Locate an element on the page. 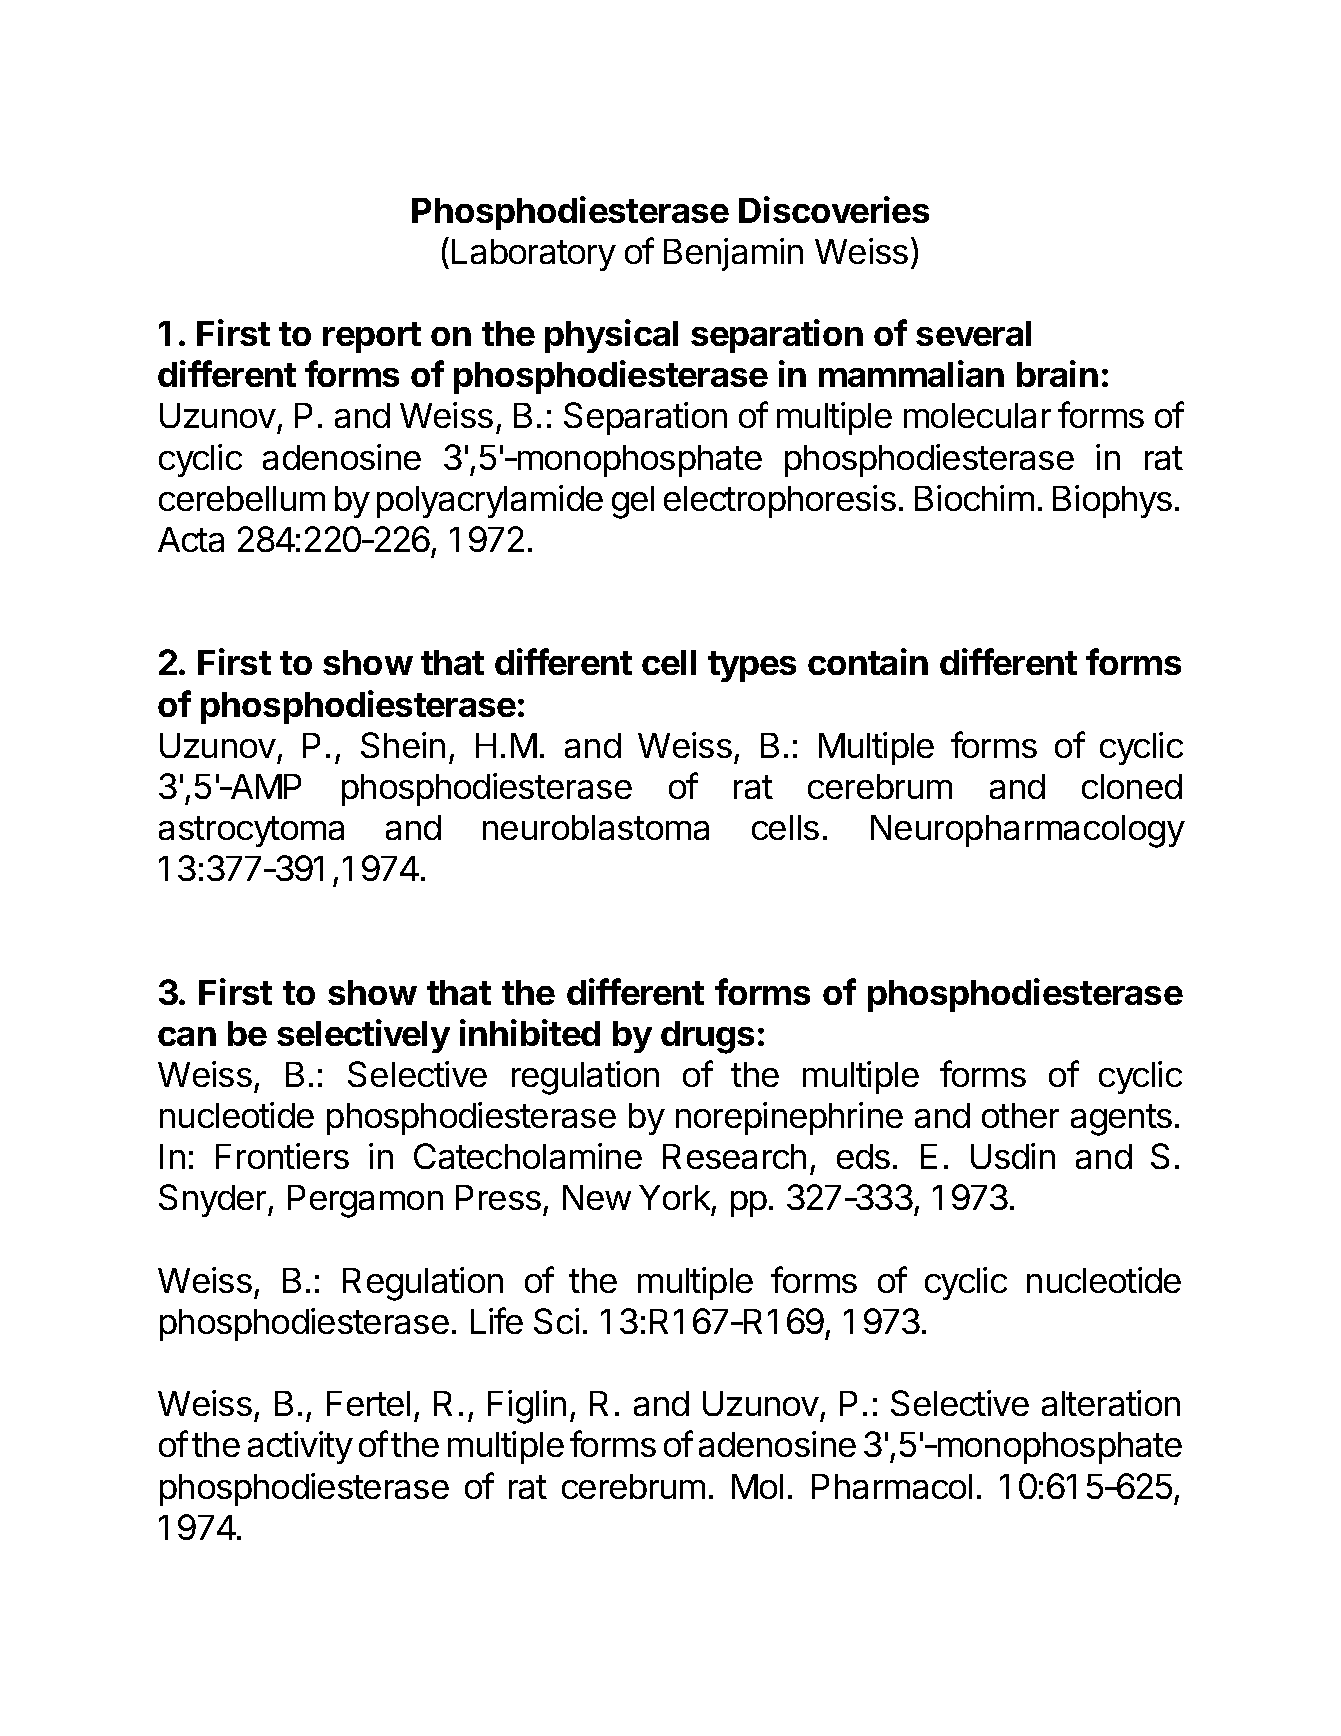 This image has height=1736, width=1341. cloned is located at coordinates (1132, 786).
